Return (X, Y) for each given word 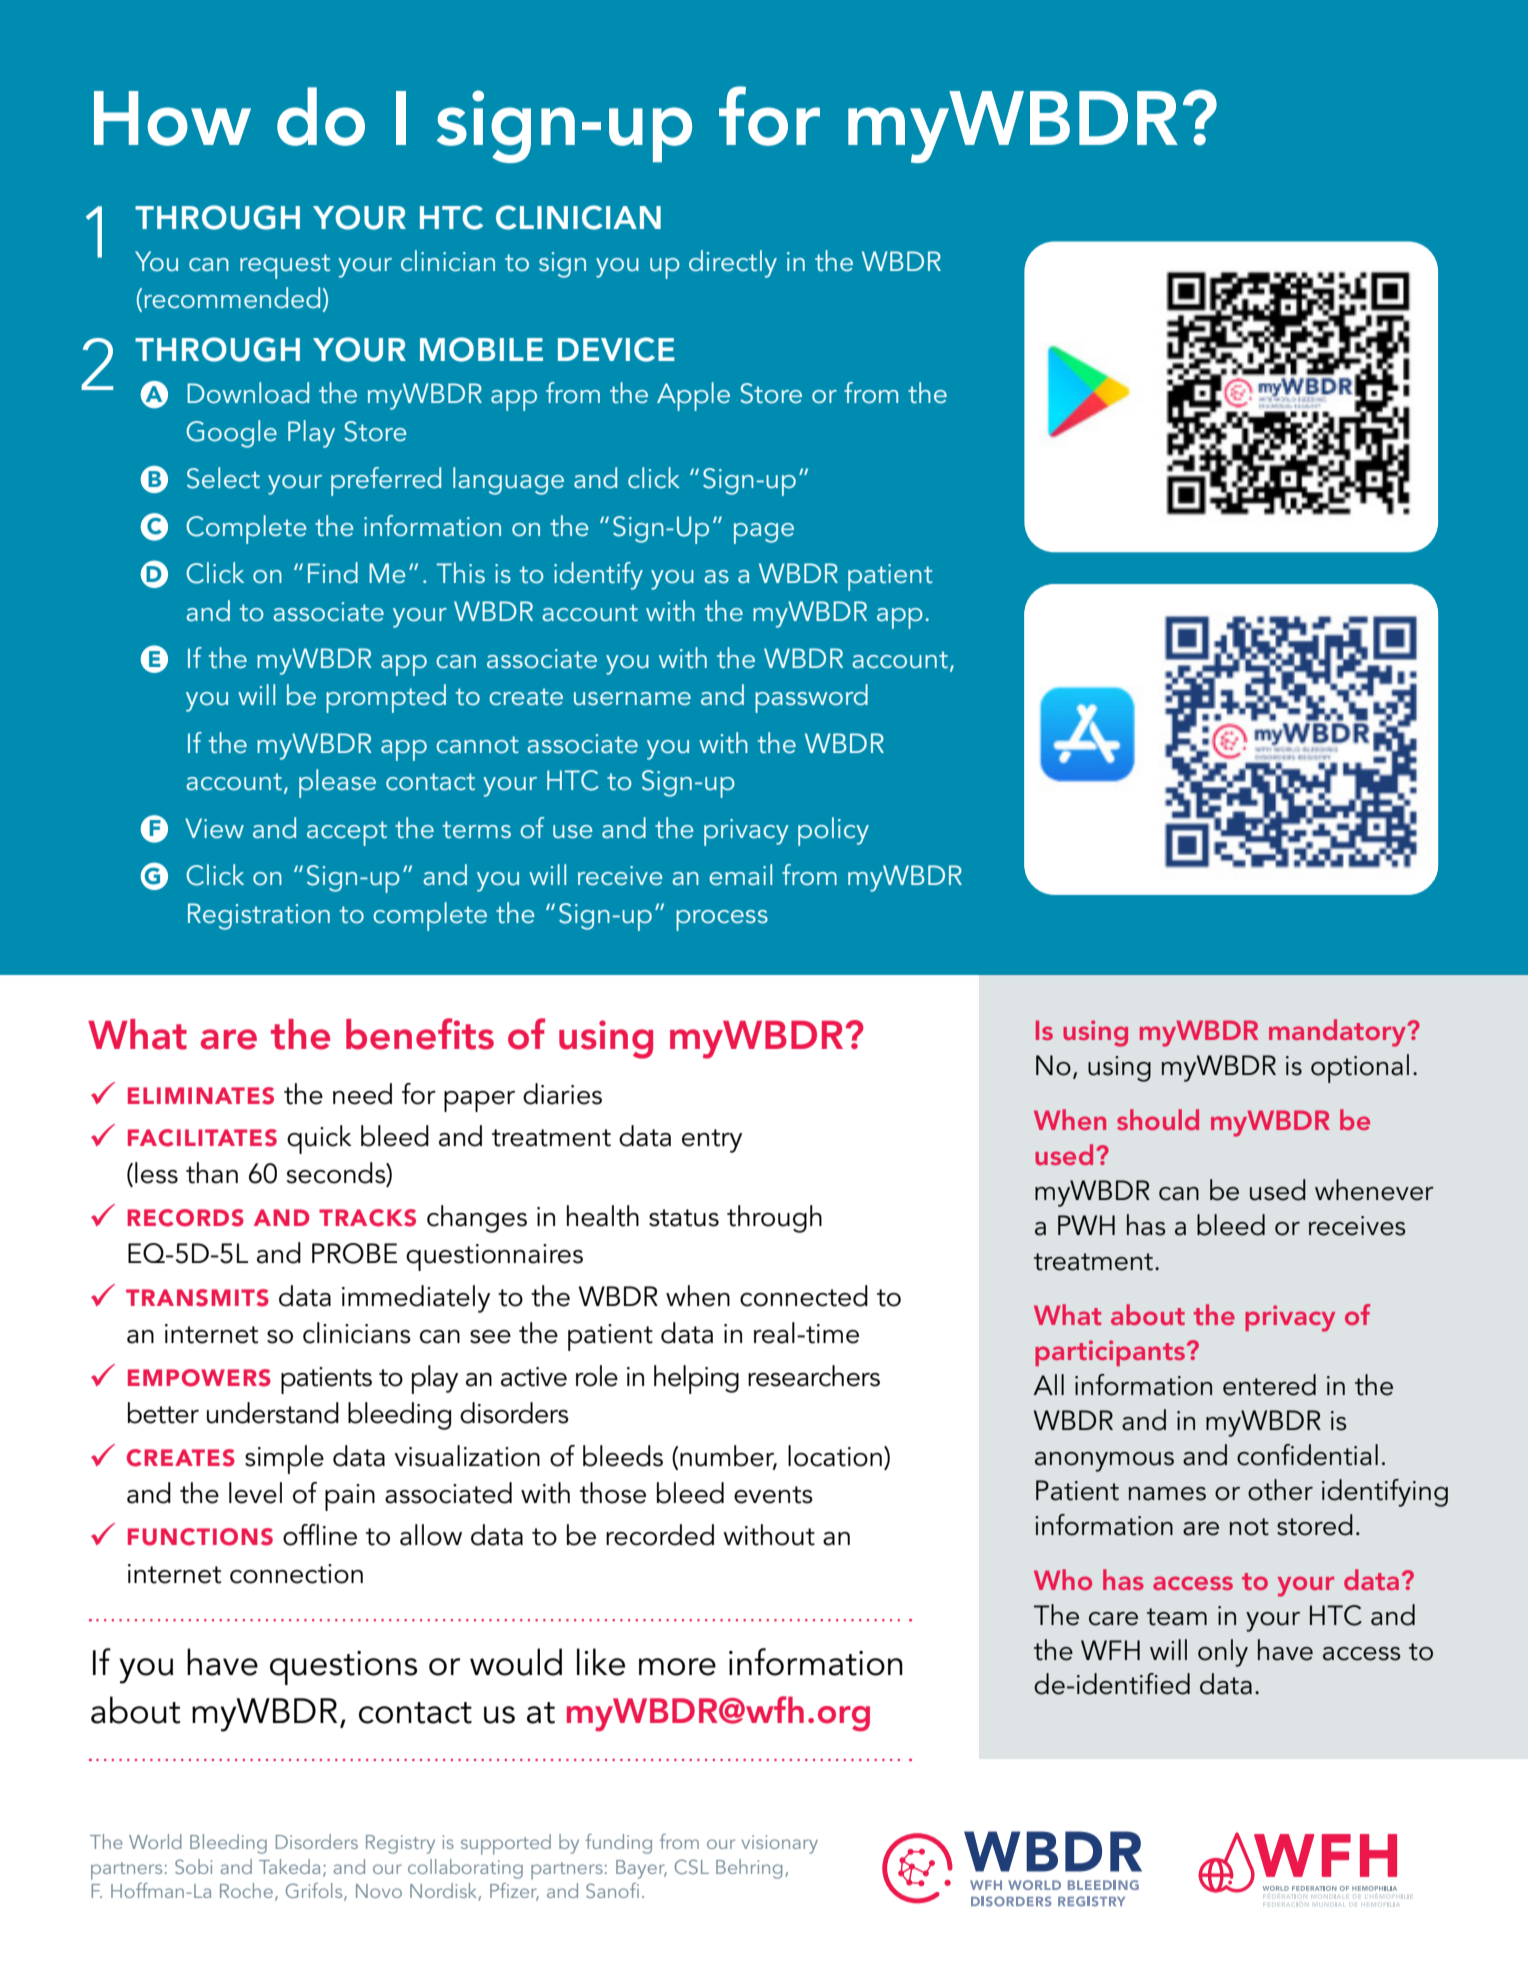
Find (333, 573)
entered (1269, 1385)
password (811, 698)
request (285, 266)
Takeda (289, 1866)
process (722, 920)
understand (273, 1413)
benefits (420, 1034)
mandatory (1339, 1033)
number (728, 1456)
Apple (693, 396)
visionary (779, 1844)
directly (733, 264)
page (764, 533)
